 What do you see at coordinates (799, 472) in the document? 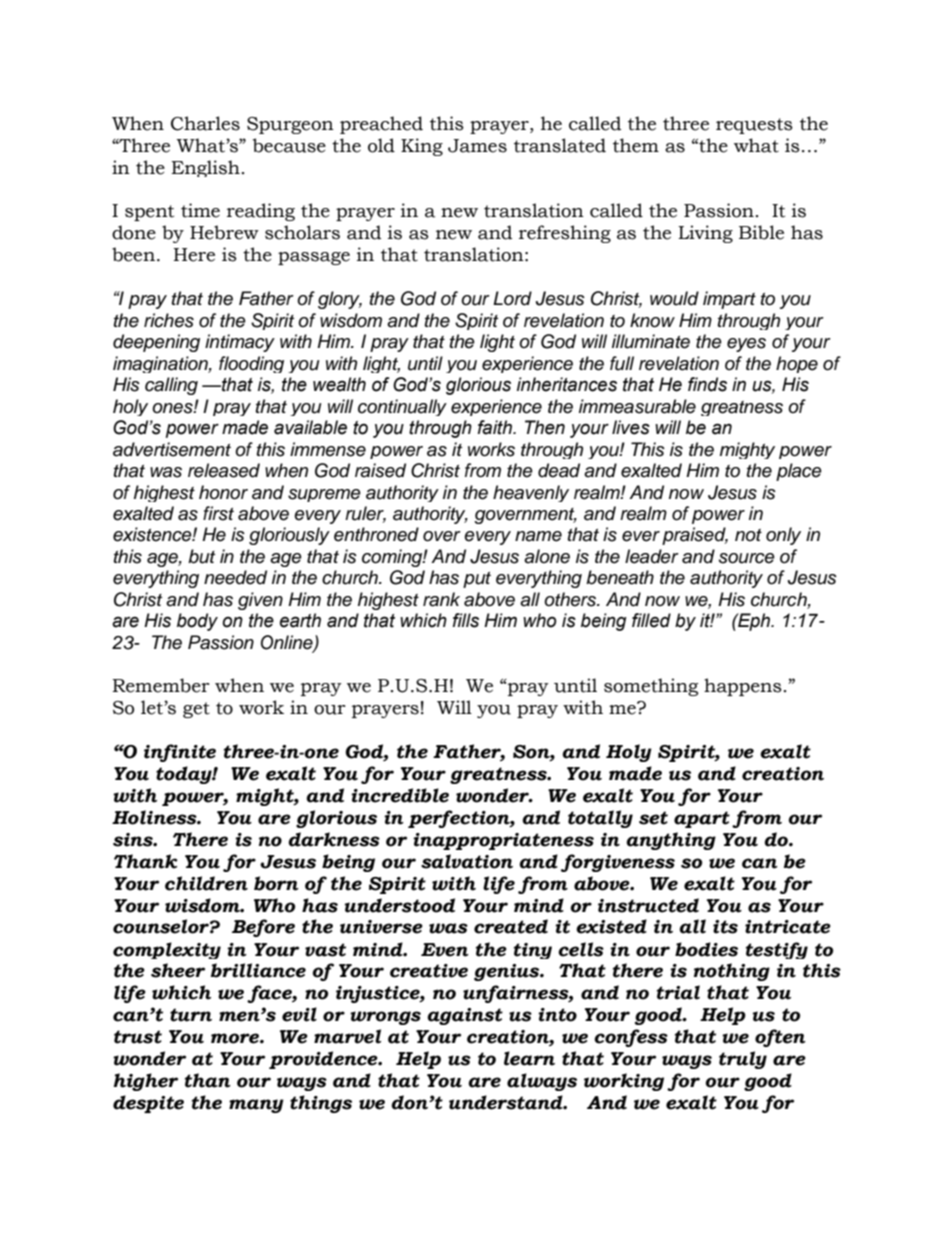
I see `place` at bounding box center [799, 472].
